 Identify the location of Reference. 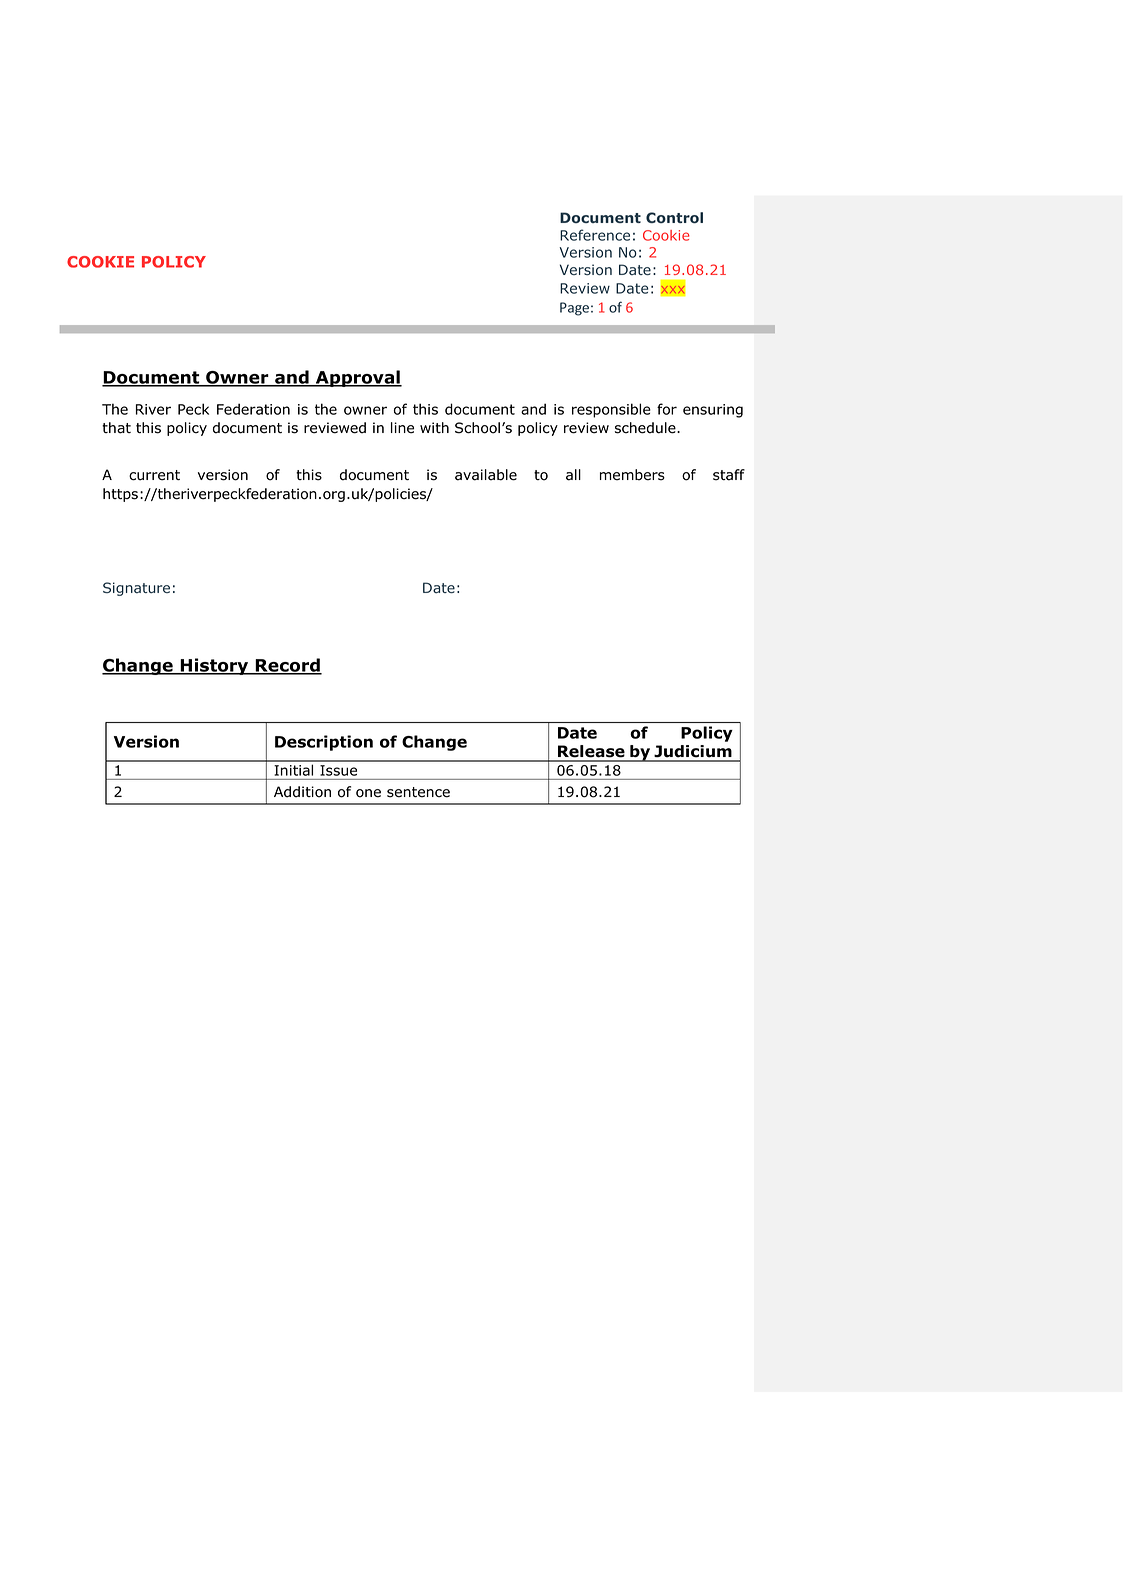
(595, 235).
